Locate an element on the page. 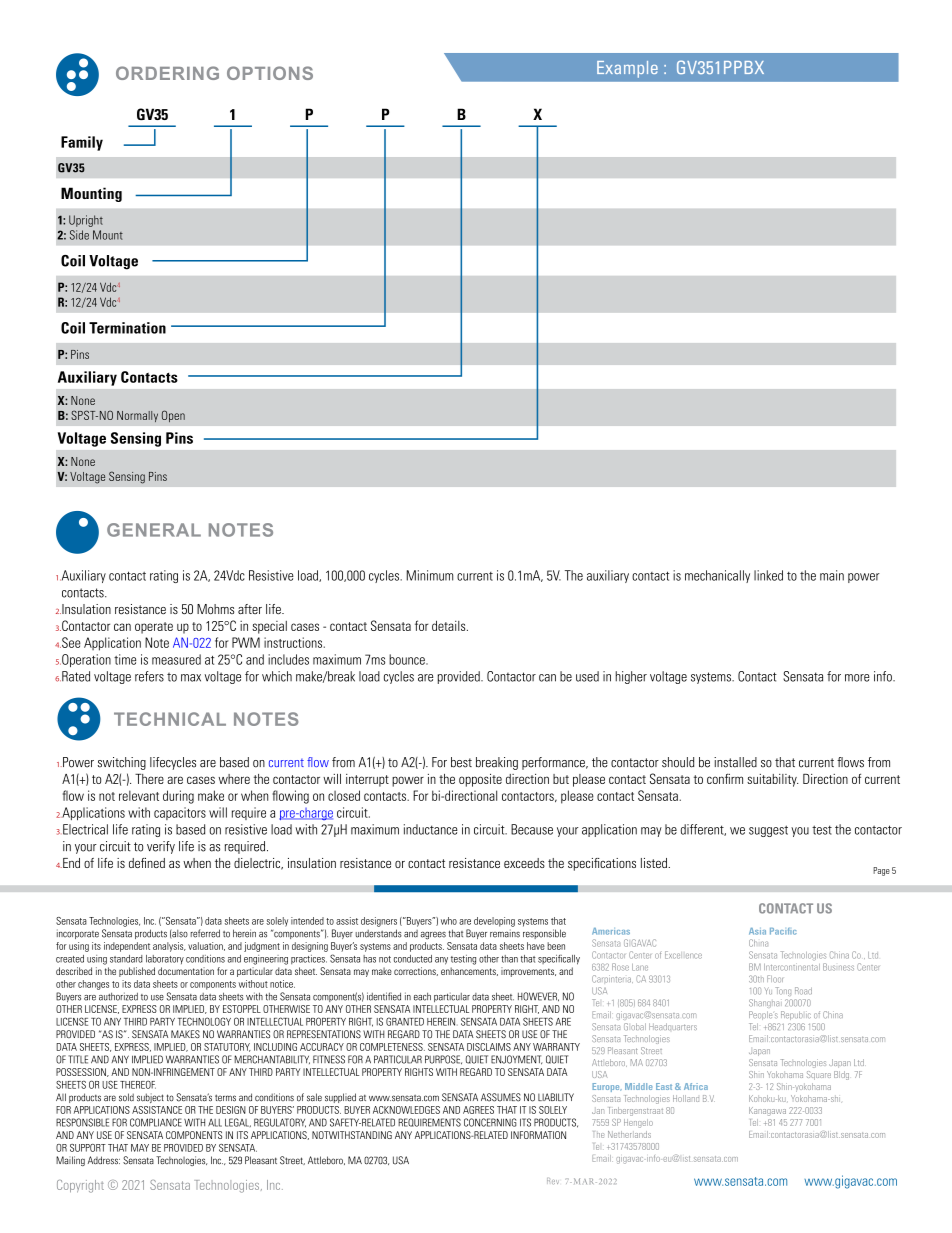 This document has width=952, height=1233. Example is located at coordinates (627, 69).
